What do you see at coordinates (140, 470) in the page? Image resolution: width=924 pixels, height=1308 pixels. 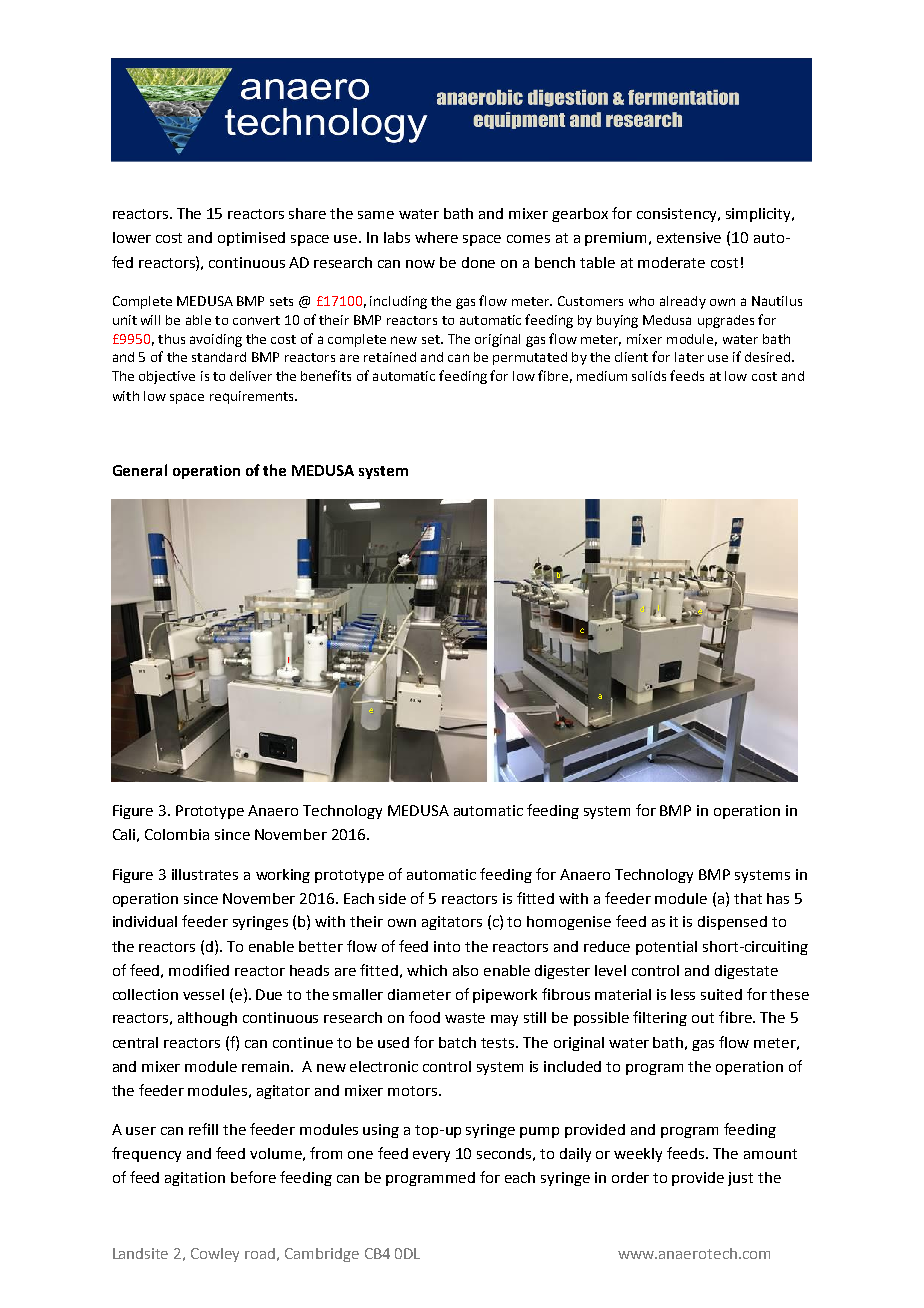 I see `General` at bounding box center [140, 470].
